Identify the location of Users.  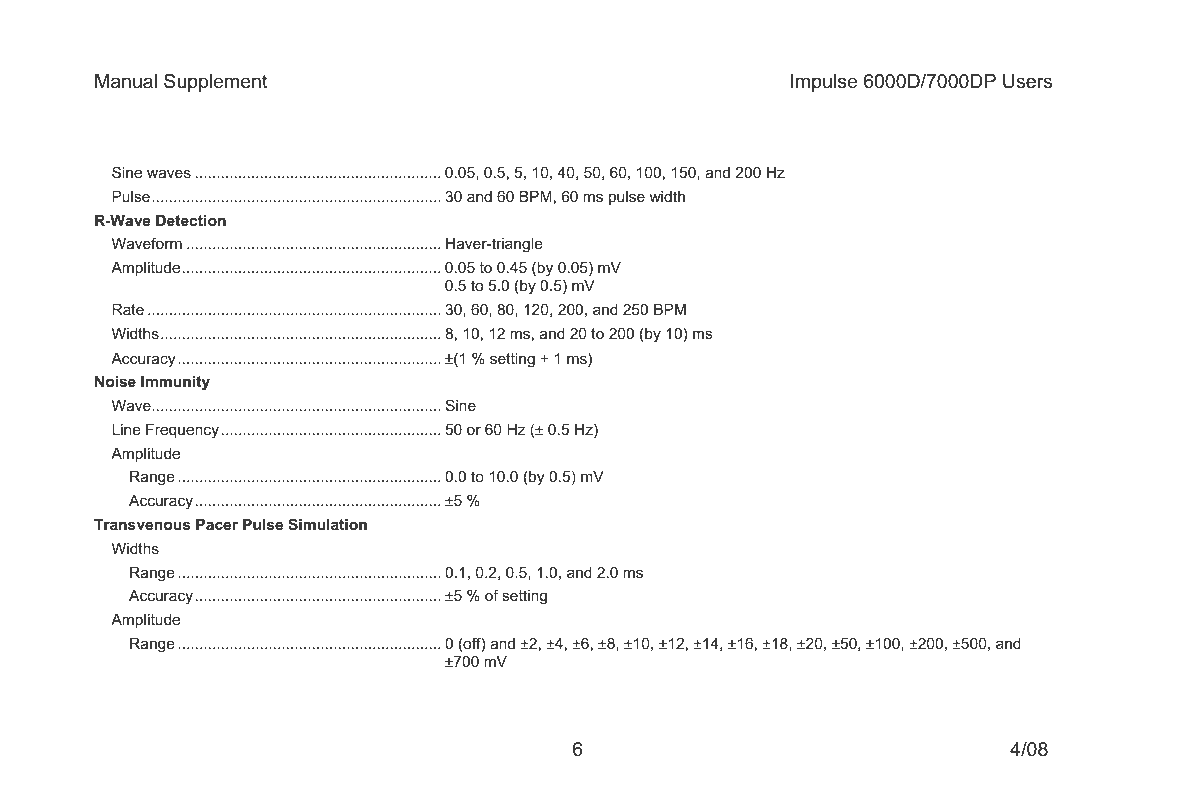
(1027, 81).
